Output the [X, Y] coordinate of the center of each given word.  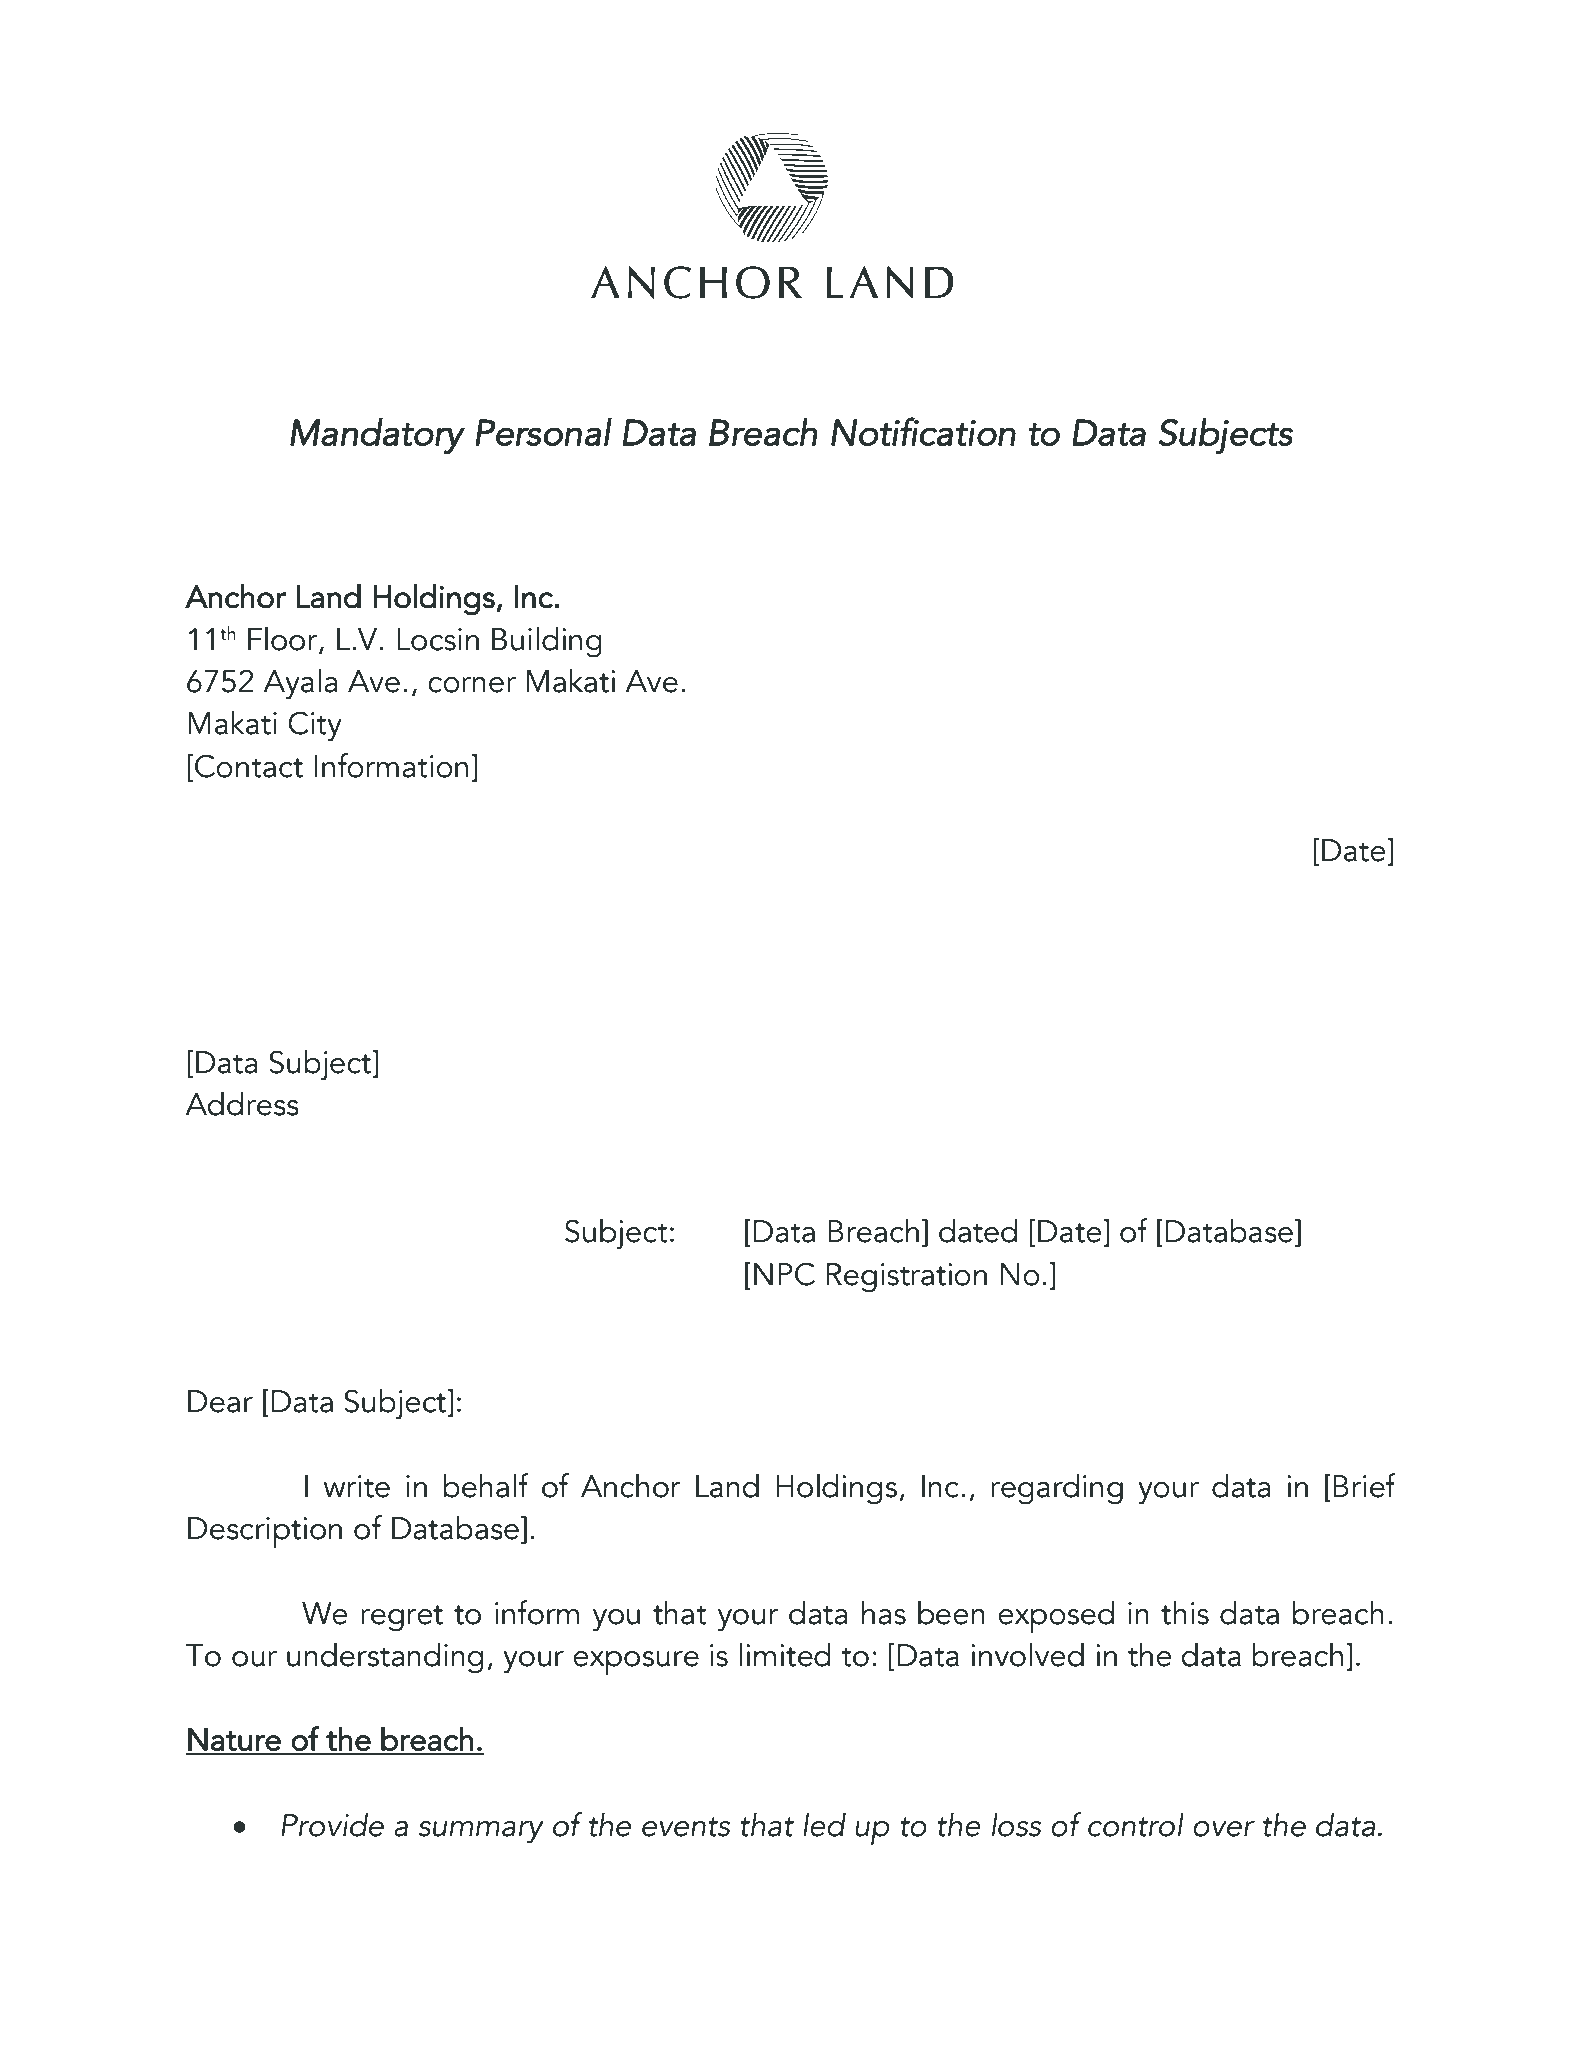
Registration [907, 1278]
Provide [332, 1824]
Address [242, 1103]
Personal [543, 432]
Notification [923, 431]
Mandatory [377, 436]
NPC [784, 1274]
